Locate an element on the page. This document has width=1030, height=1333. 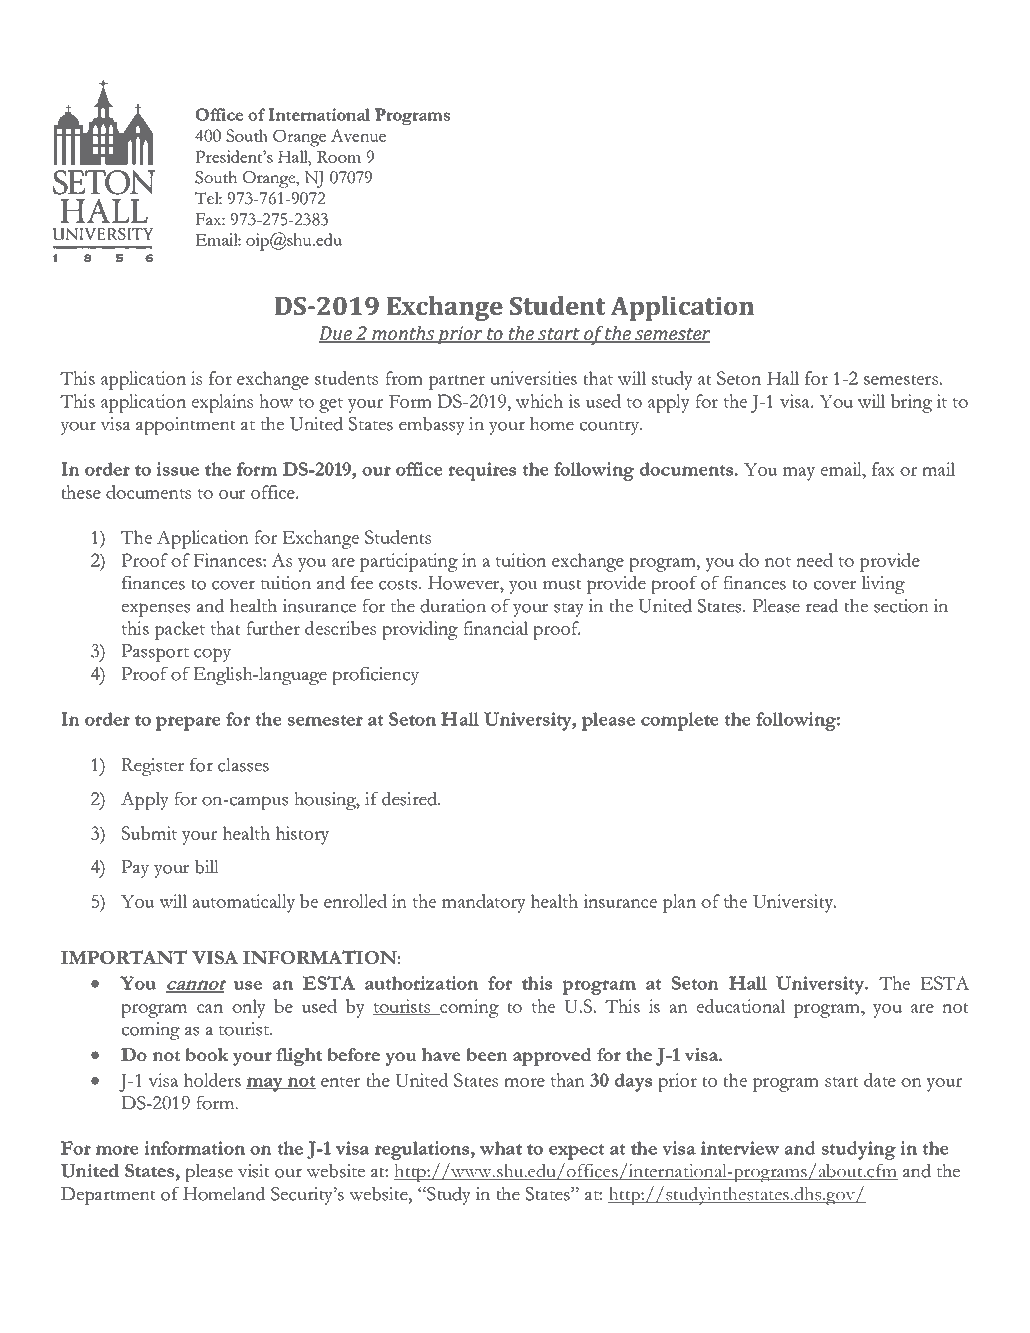
which is located at coordinates (539, 401).
